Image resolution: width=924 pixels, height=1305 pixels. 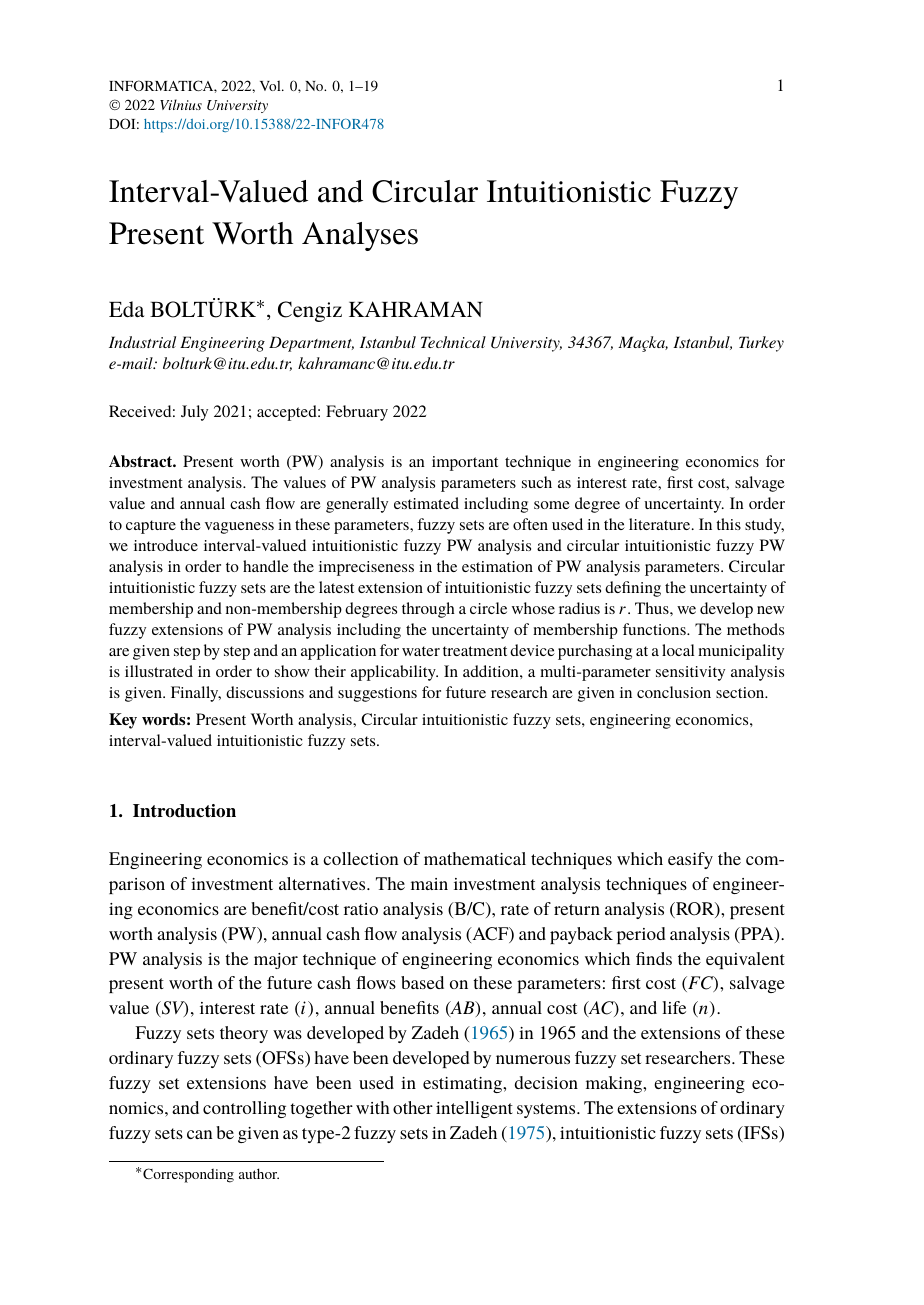 I want to click on literature, so click(x=661, y=524).
